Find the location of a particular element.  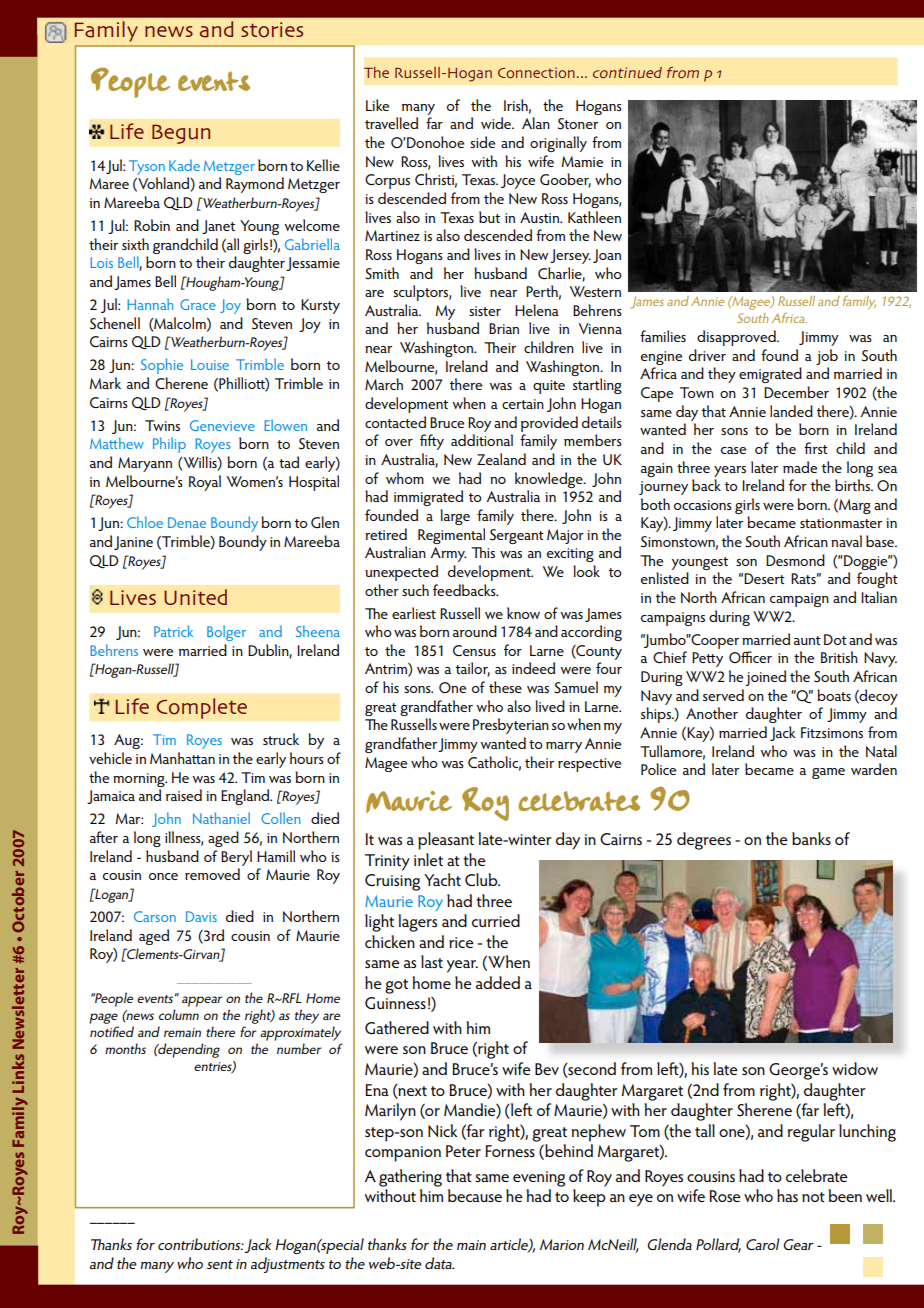

Connection is located at coordinates (536, 72).
